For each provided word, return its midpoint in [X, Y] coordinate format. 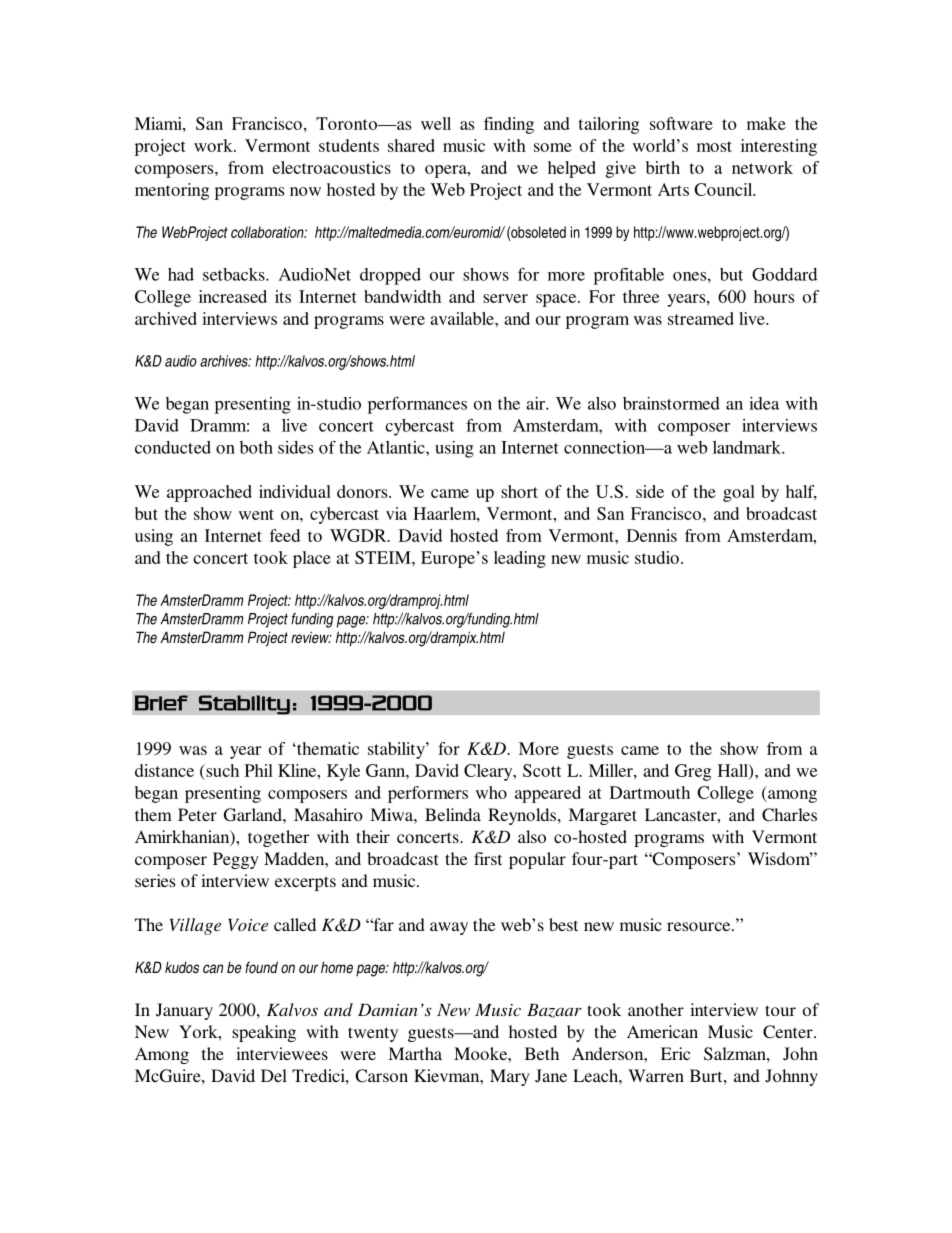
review [311, 637]
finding [509, 125]
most [714, 146]
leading [520, 559]
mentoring [172, 191]
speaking [264, 1033]
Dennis [652, 535]
